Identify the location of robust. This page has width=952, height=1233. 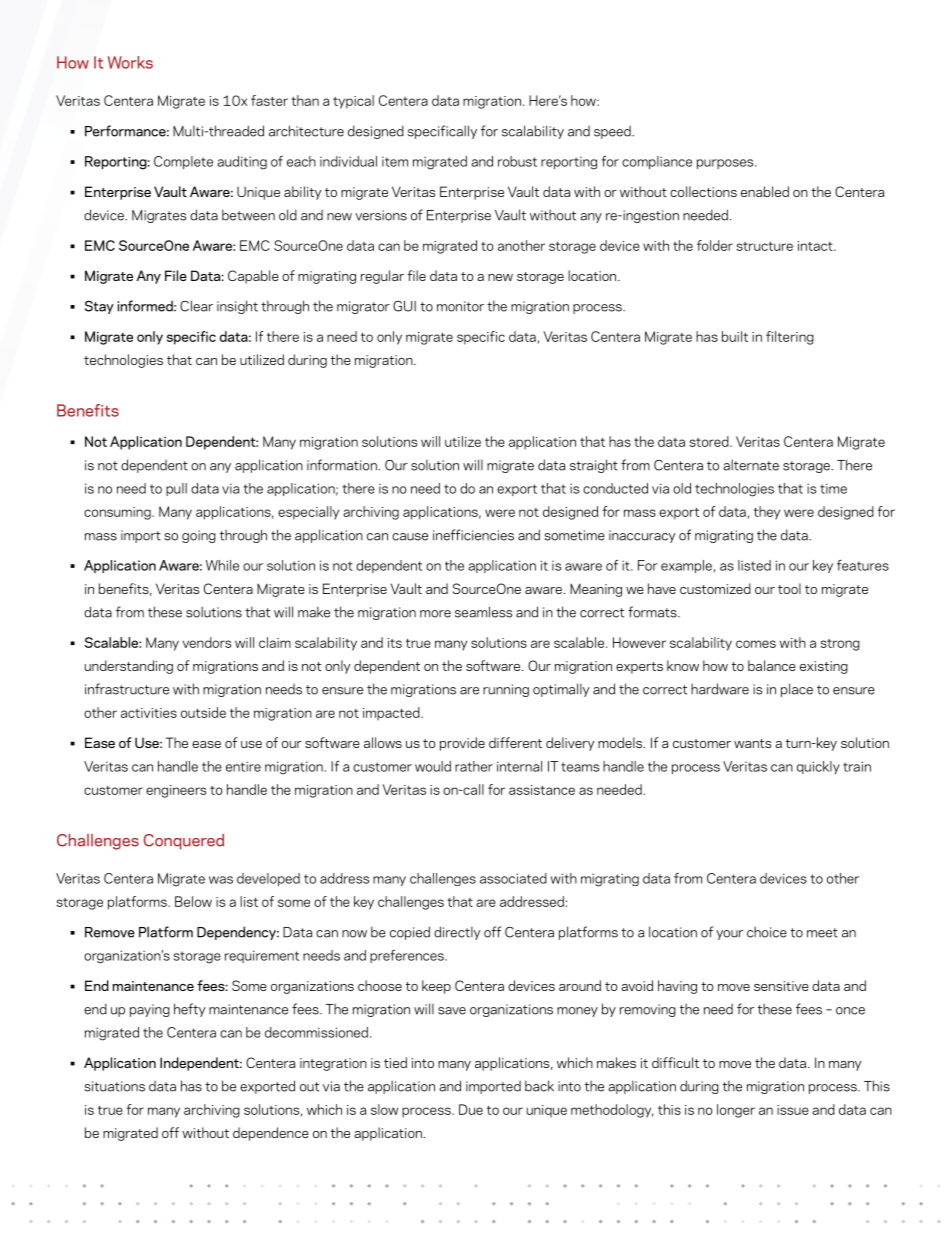
(517, 161).
